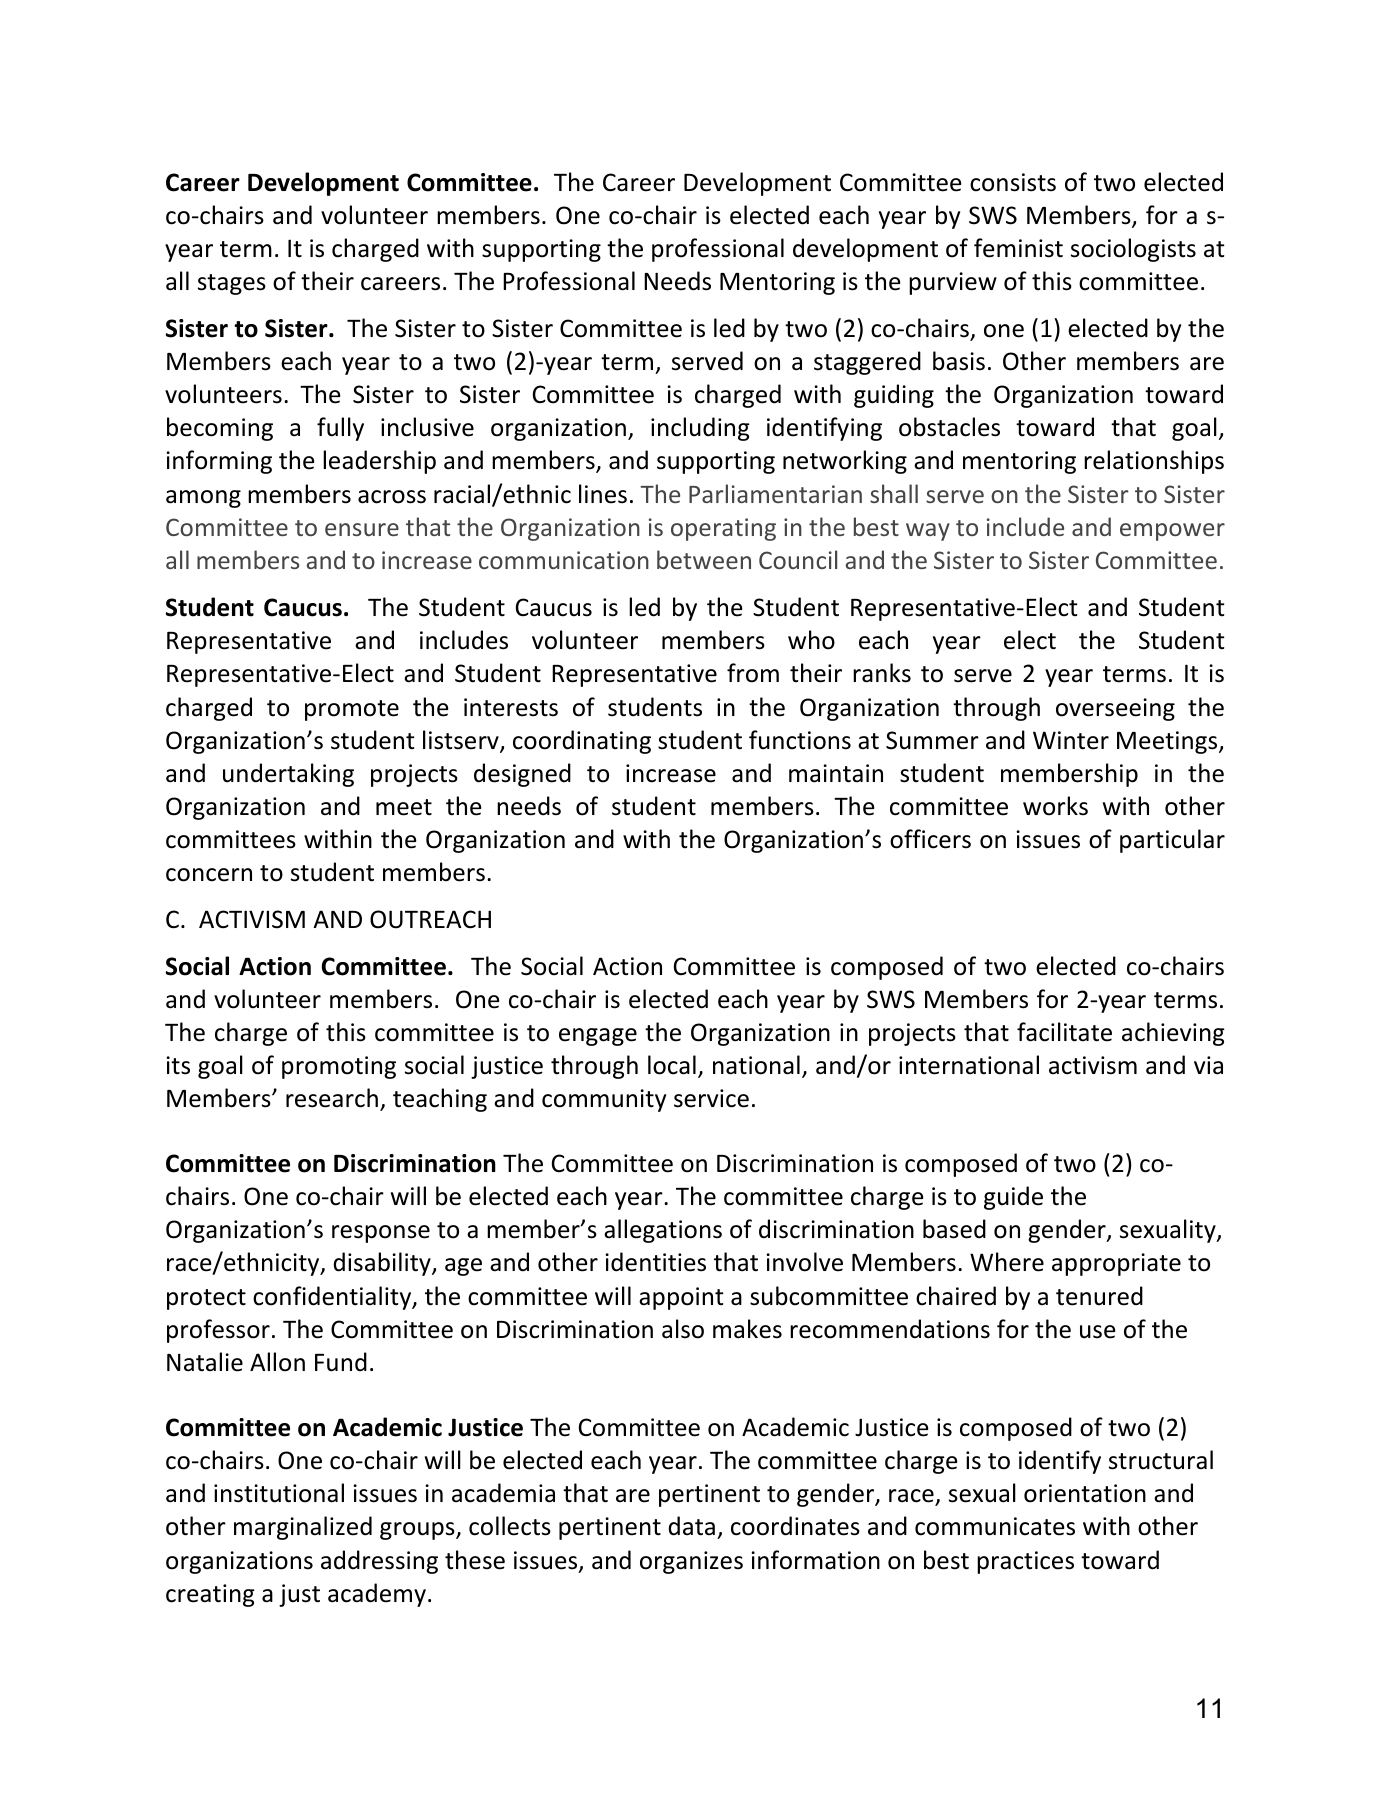 This screenshot has height=1793, width=1386. Describe the element at coordinates (232, 284) in the screenshot. I see `stages` at that location.
